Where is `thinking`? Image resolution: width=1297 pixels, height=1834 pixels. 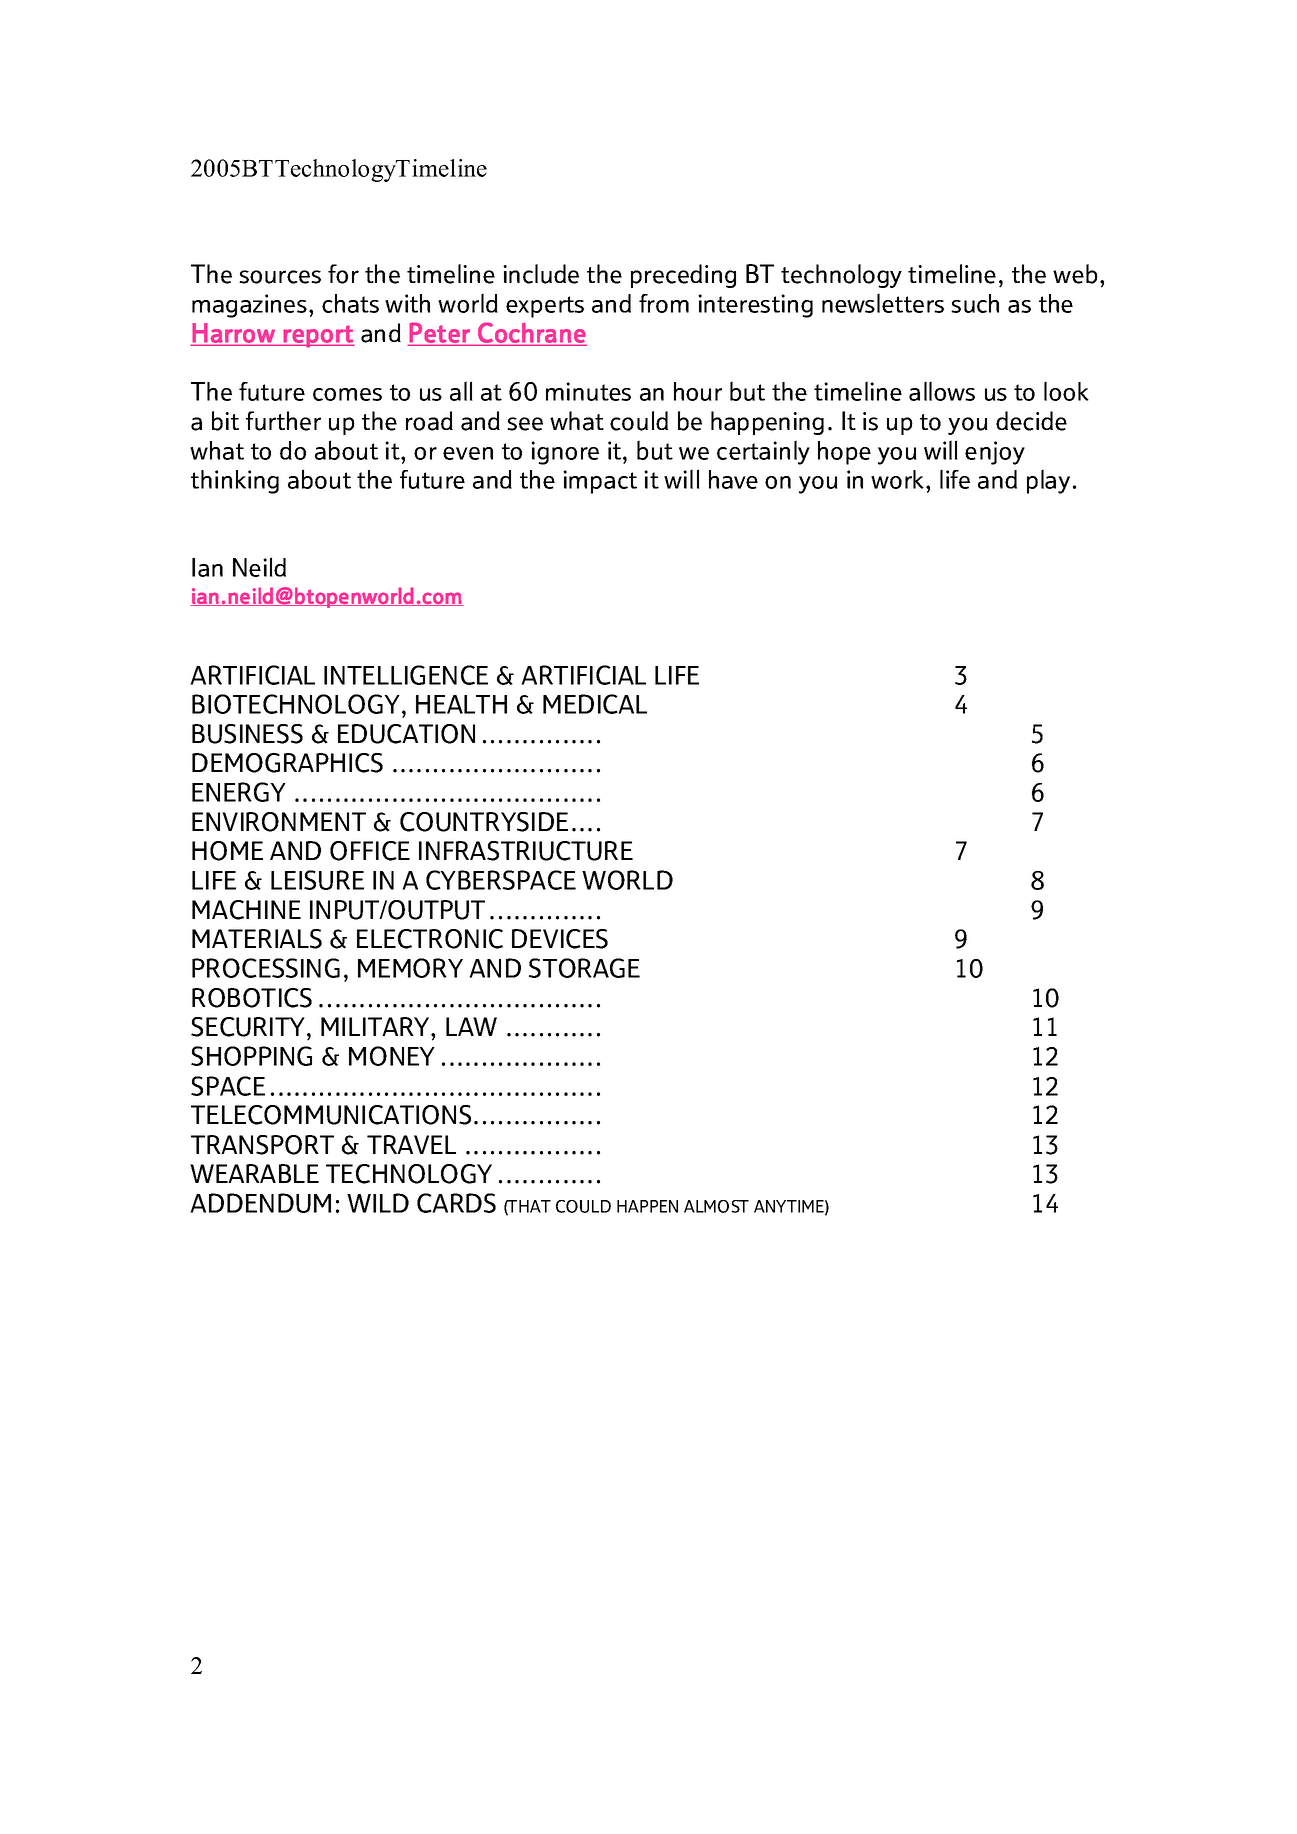 thinking is located at coordinates (235, 482).
